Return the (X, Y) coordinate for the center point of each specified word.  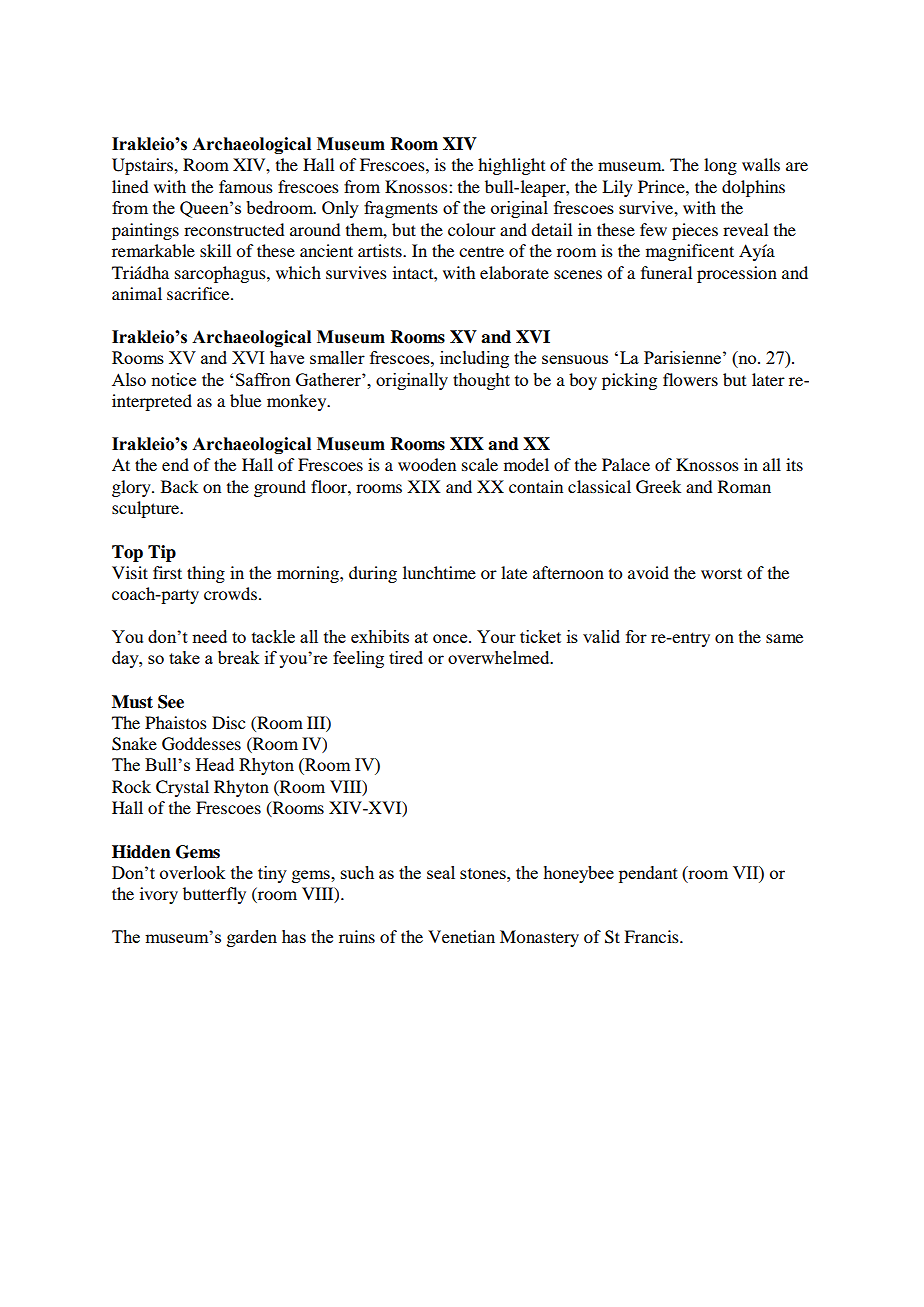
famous (246, 186)
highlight (511, 166)
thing (206, 574)
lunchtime (439, 572)
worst (721, 573)
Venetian (461, 936)
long (720, 166)
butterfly (214, 895)
